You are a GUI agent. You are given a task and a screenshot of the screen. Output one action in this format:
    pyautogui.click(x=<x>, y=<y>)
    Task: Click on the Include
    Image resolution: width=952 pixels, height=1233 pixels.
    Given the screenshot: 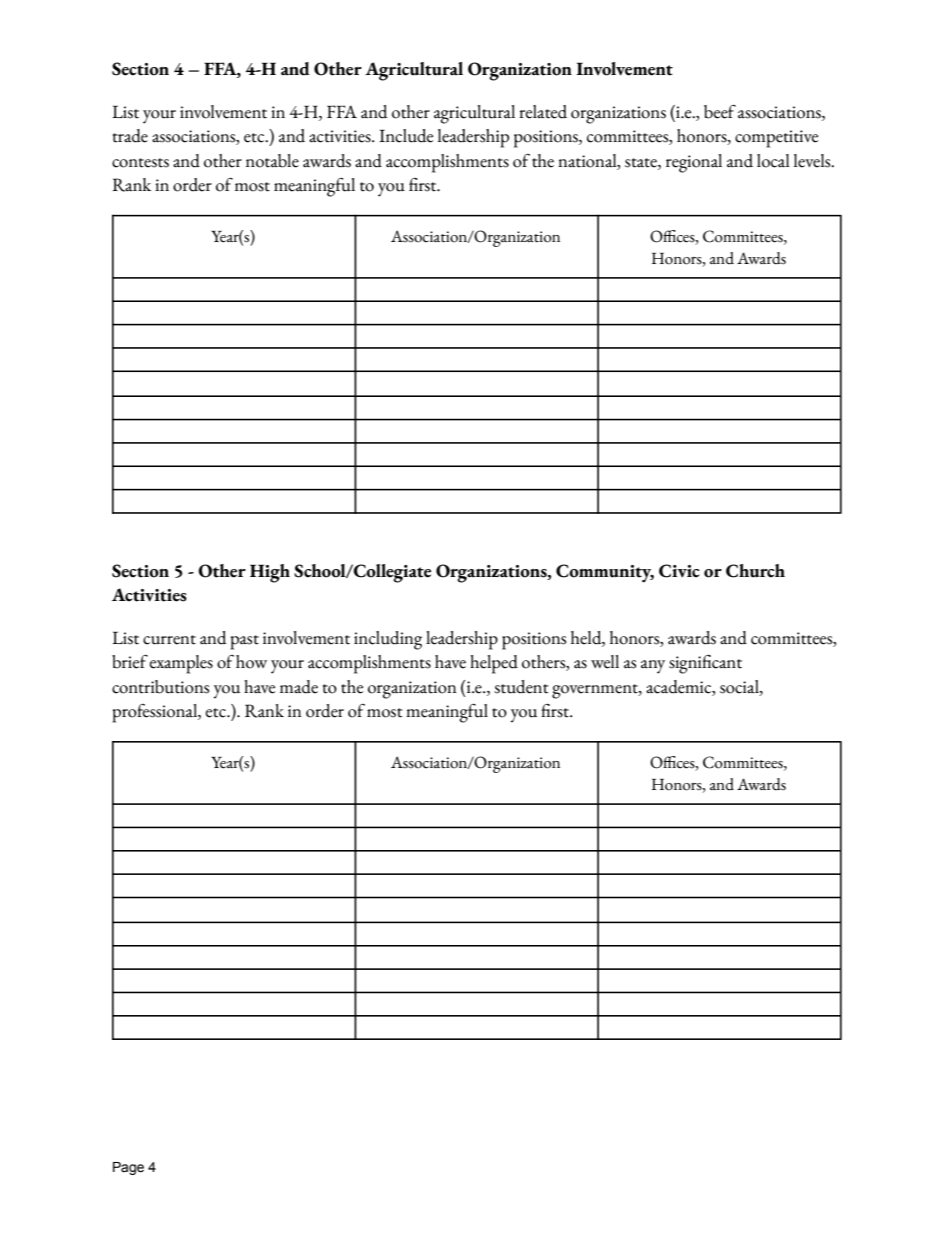 What is the action you would take?
    pyautogui.click(x=406, y=136)
